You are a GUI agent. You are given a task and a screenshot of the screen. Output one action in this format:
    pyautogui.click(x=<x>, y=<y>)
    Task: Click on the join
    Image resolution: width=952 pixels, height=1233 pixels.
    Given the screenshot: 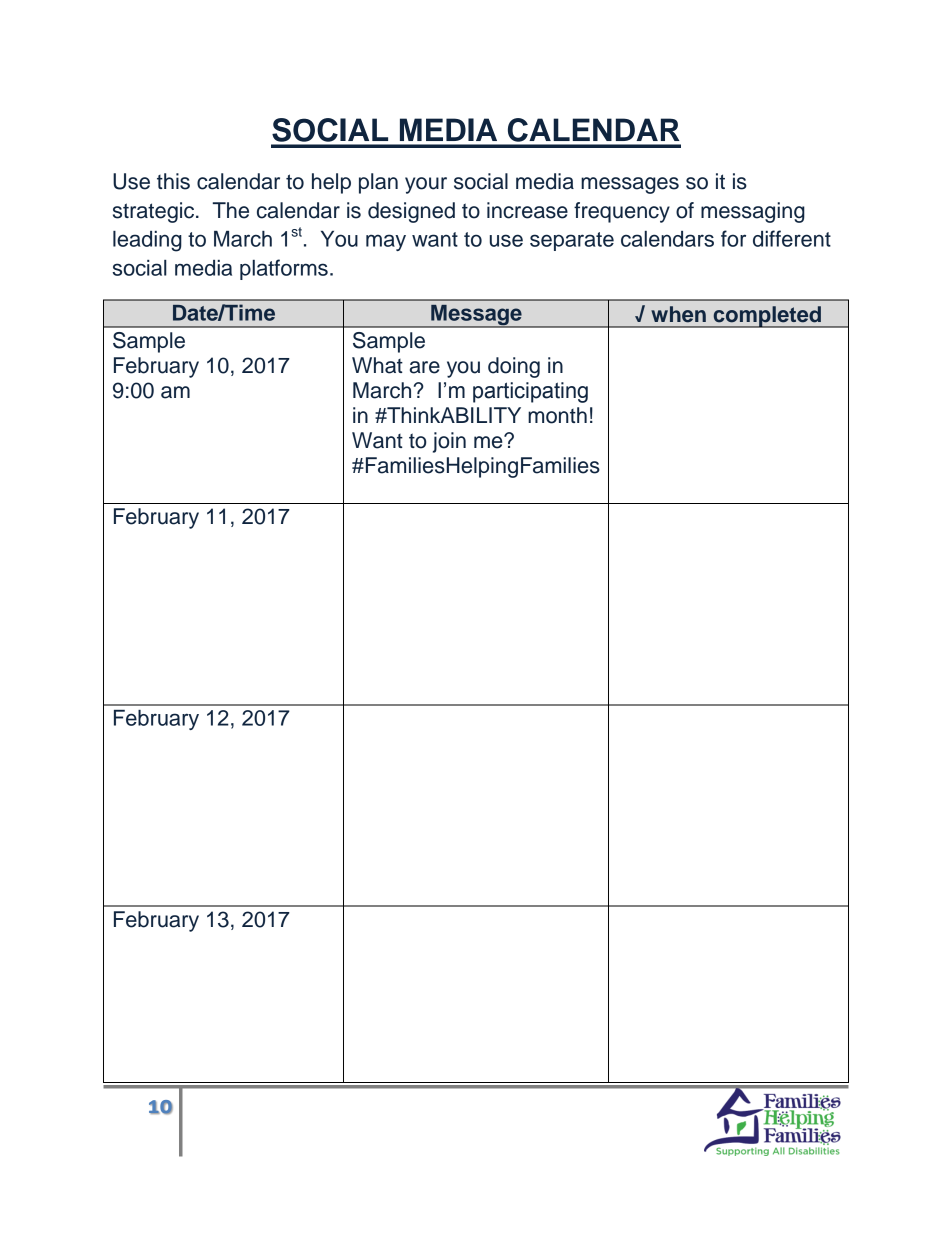 What is the action you would take?
    pyautogui.click(x=449, y=442)
